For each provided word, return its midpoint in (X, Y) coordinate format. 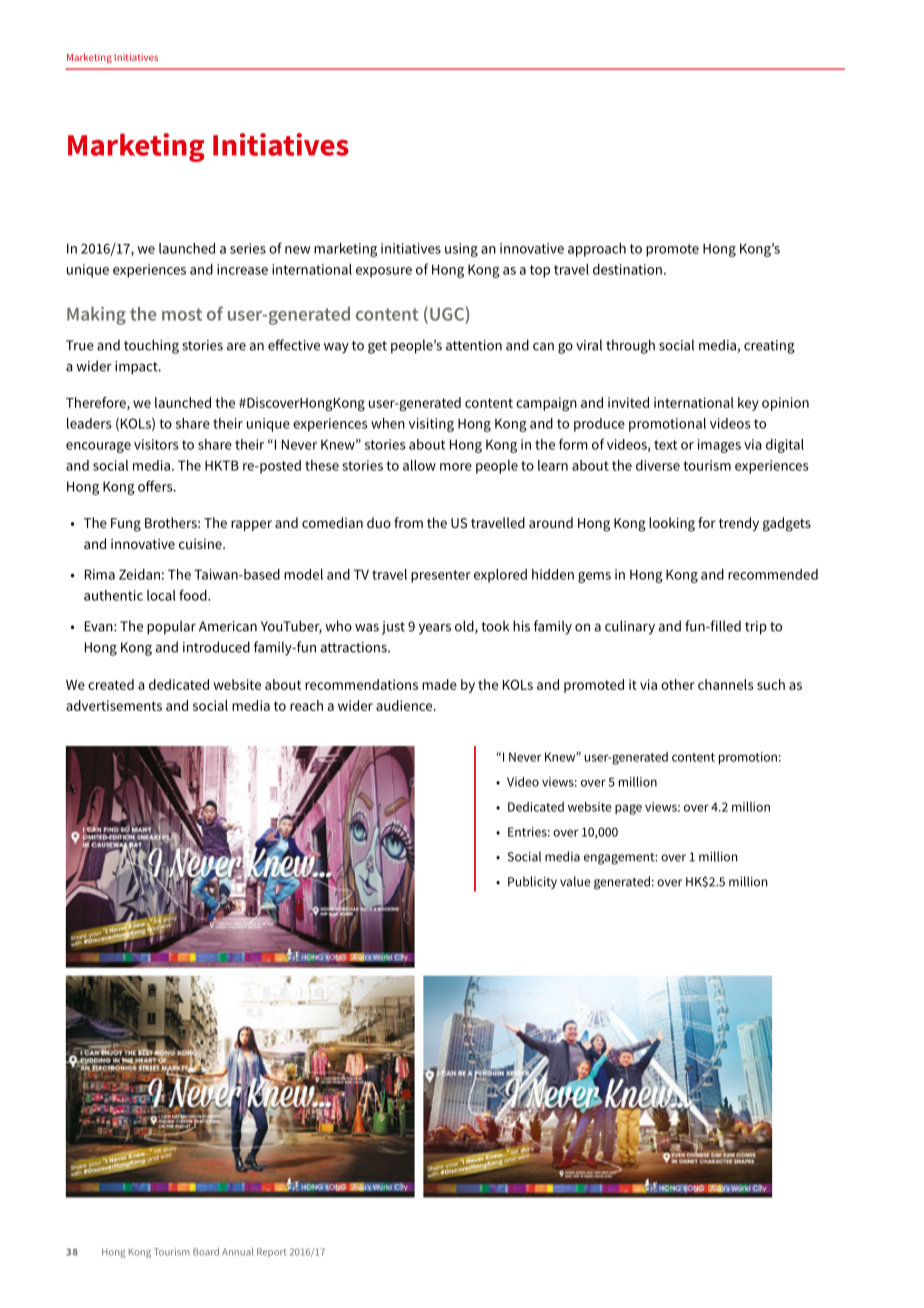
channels (725, 684)
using (461, 250)
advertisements (114, 705)
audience (405, 705)
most (182, 314)
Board (206, 1252)
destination (627, 269)
